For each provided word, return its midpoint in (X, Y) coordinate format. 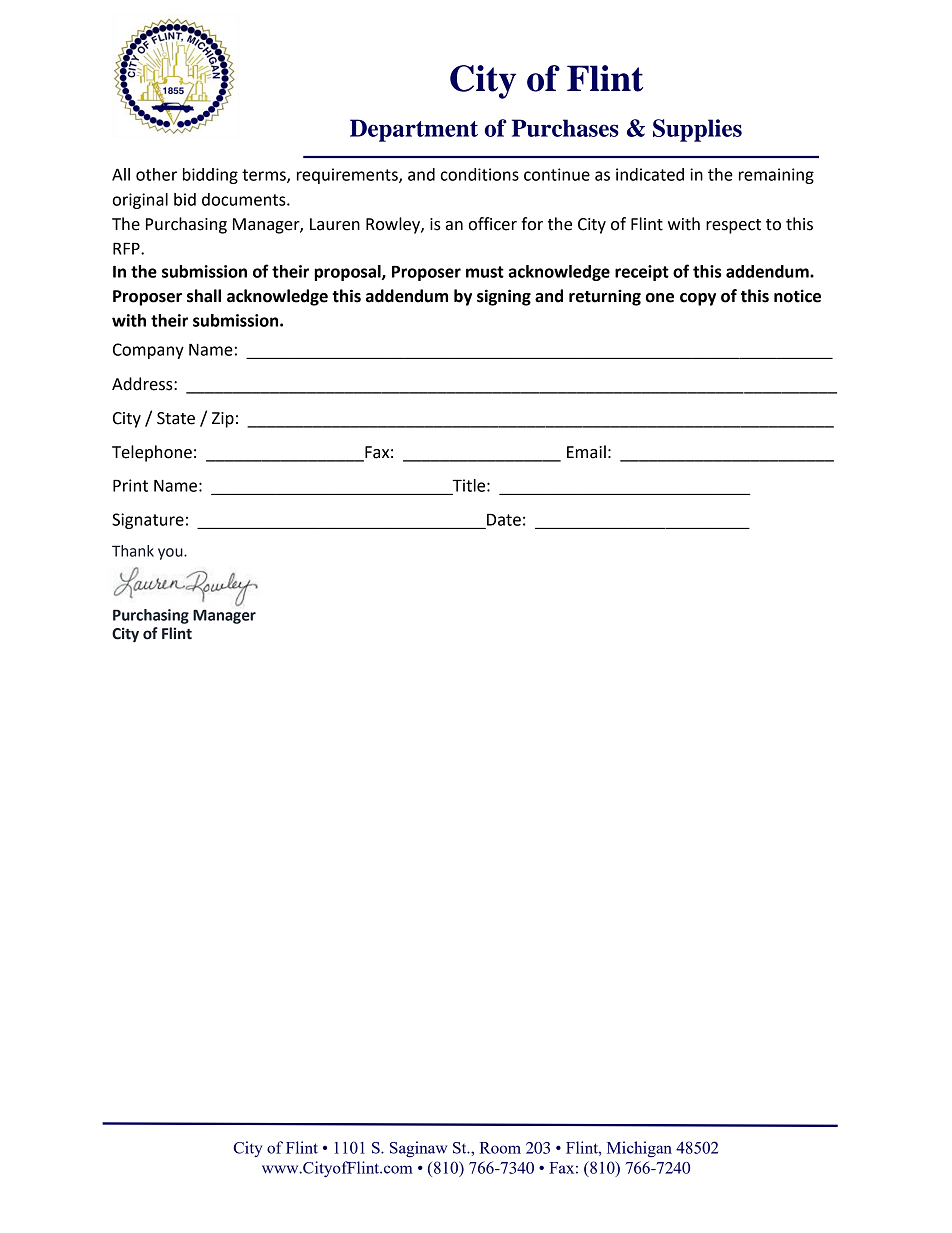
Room (500, 1148)
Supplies (697, 130)
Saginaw (418, 1149)
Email (586, 452)
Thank (133, 551)
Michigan (639, 1149)
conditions (480, 174)
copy (698, 299)
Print (130, 485)
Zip (223, 420)
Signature (148, 521)
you (171, 554)
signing (504, 297)
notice (797, 296)
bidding (210, 176)
